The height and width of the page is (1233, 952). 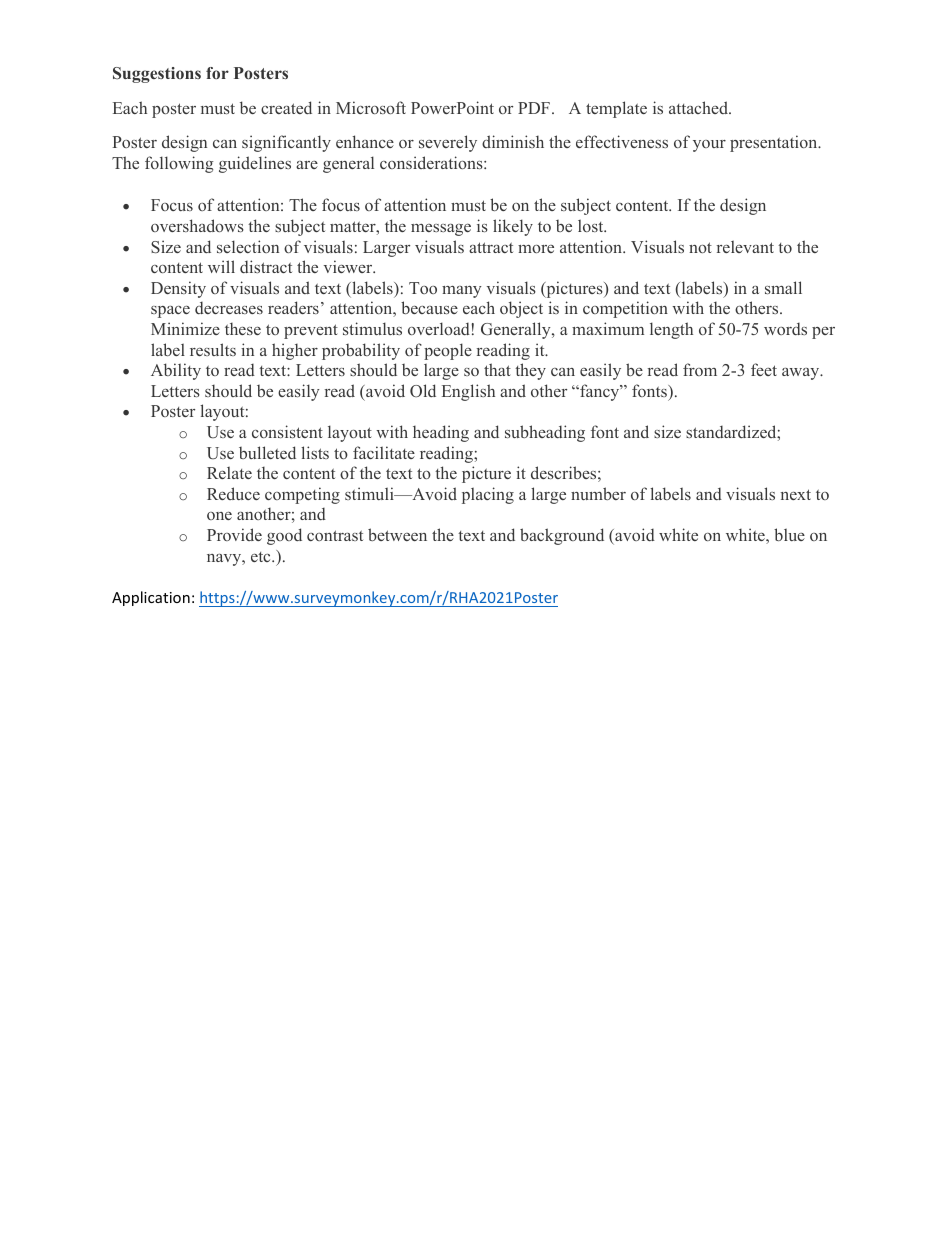 What do you see at coordinates (562, 536) in the page?
I see `background` at bounding box center [562, 536].
